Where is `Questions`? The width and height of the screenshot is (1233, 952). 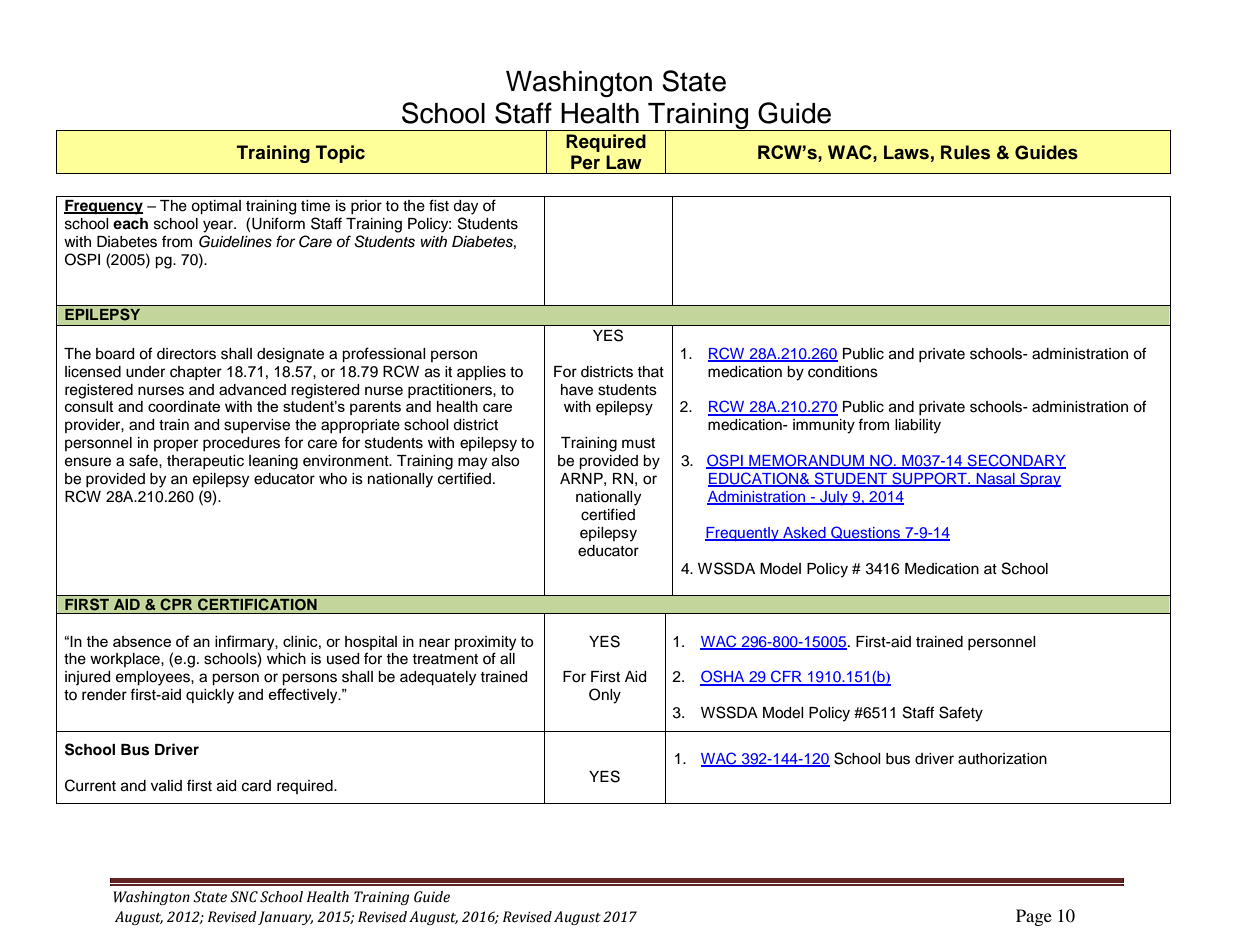
Questions is located at coordinates (866, 533).
